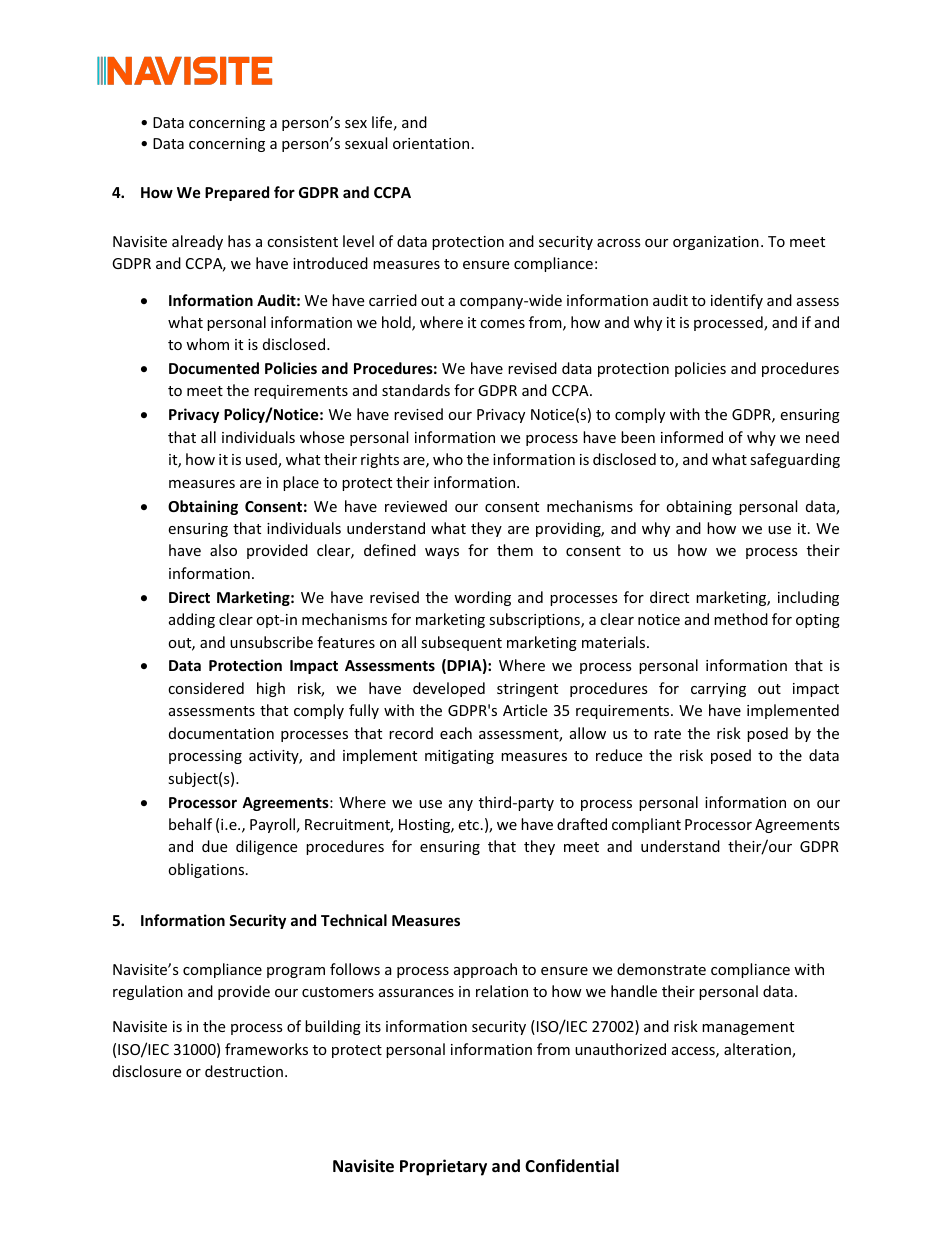 This image has width=952, height=1233. Describe the element at coordinates (468, 825) in the image. I see `etc` at that location.
